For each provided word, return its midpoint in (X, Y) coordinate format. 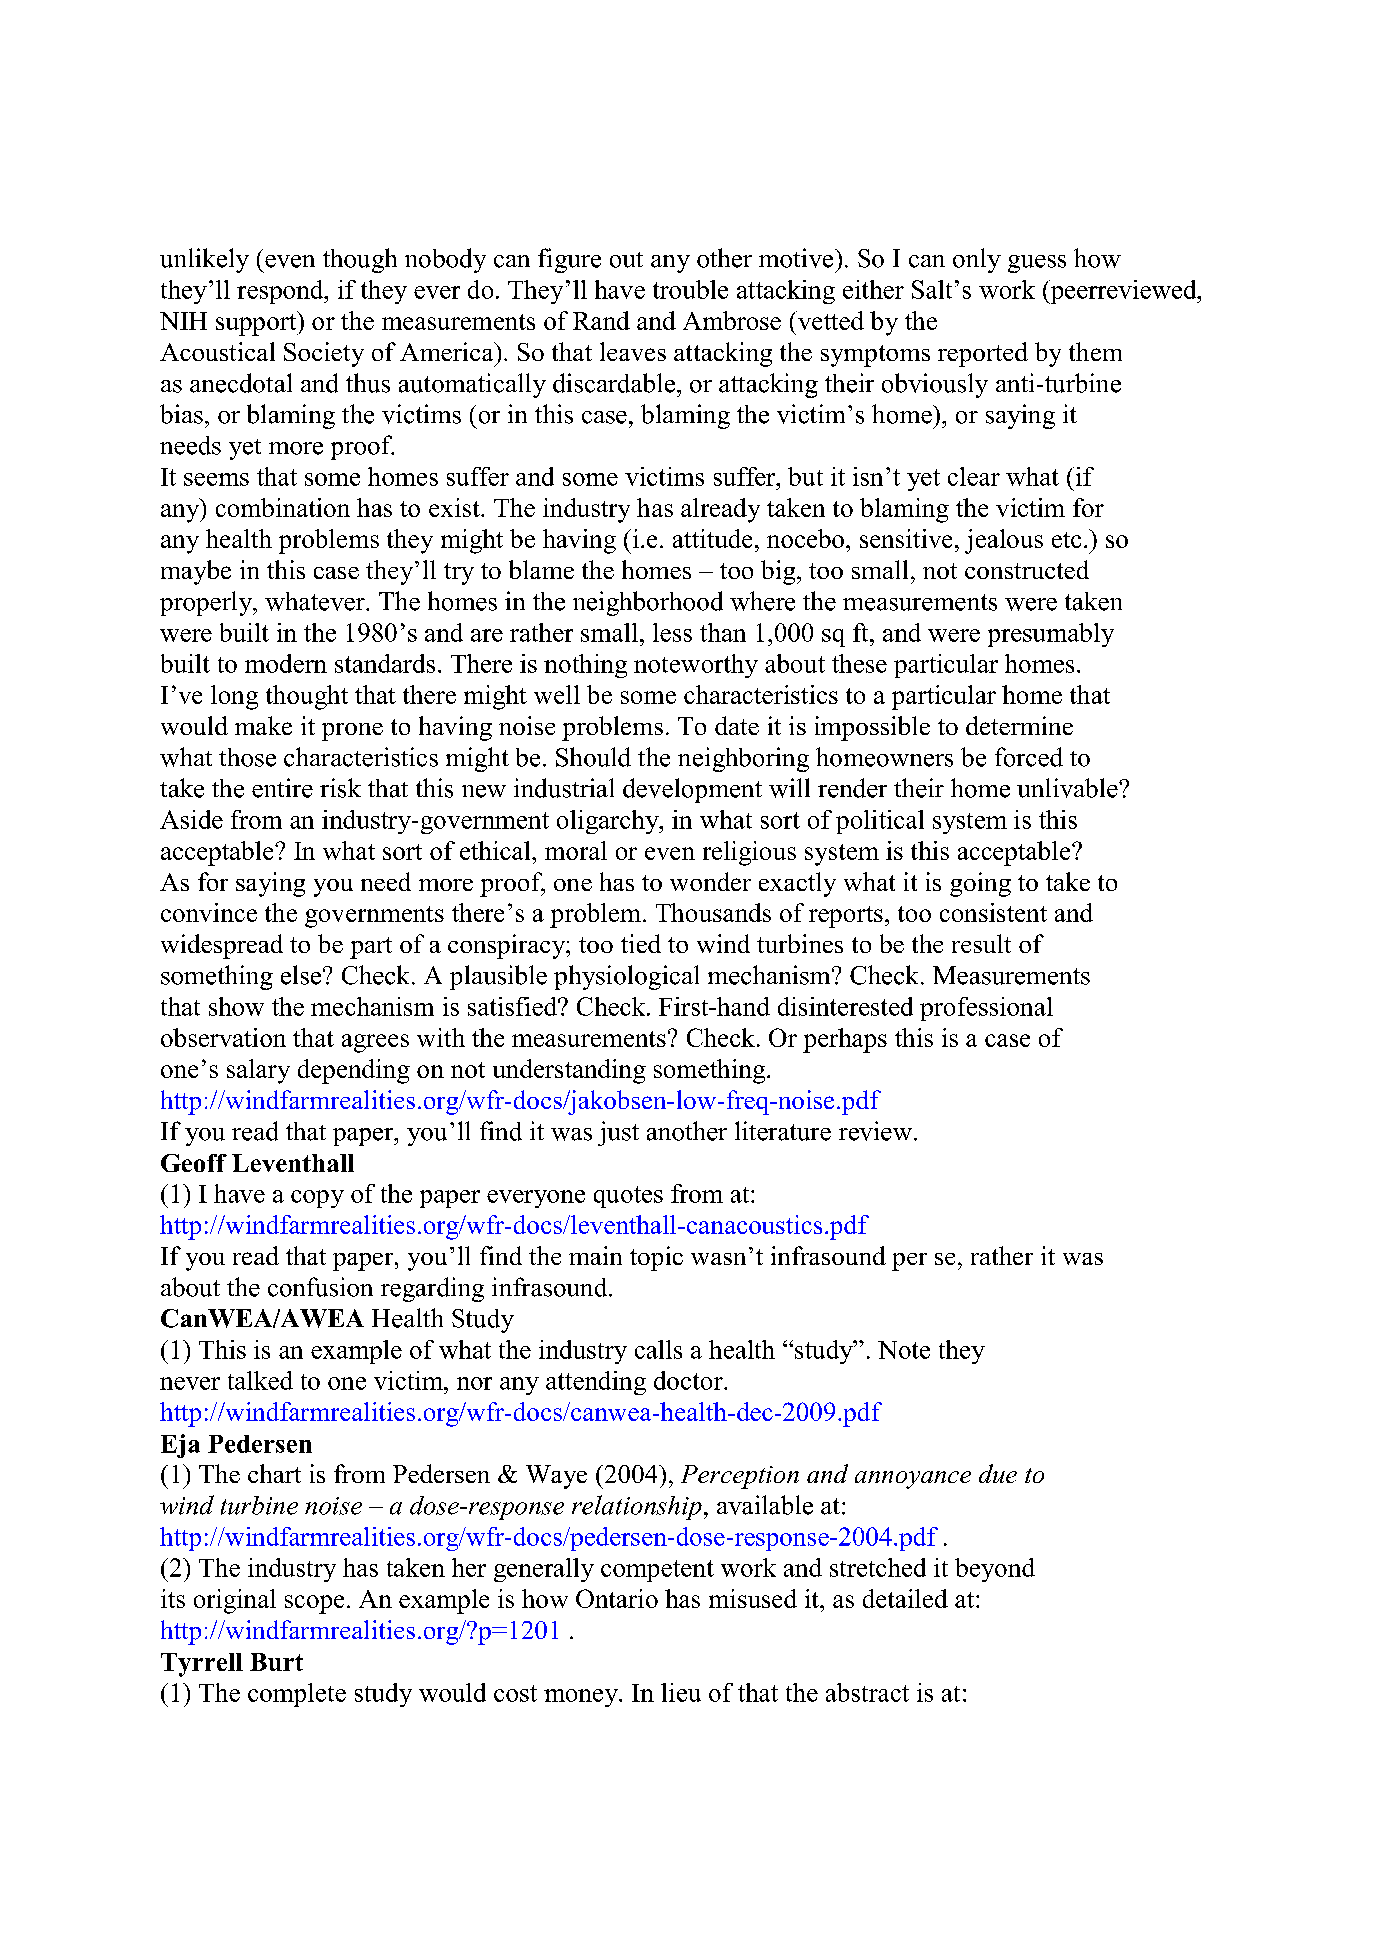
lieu (681, 1692)
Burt (276, 1662)
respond (281, 292)
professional (986, 1009)
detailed (905, 1598)
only (977, 260)
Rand (601, 320)
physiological (626, 977)
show (236, 1006)
